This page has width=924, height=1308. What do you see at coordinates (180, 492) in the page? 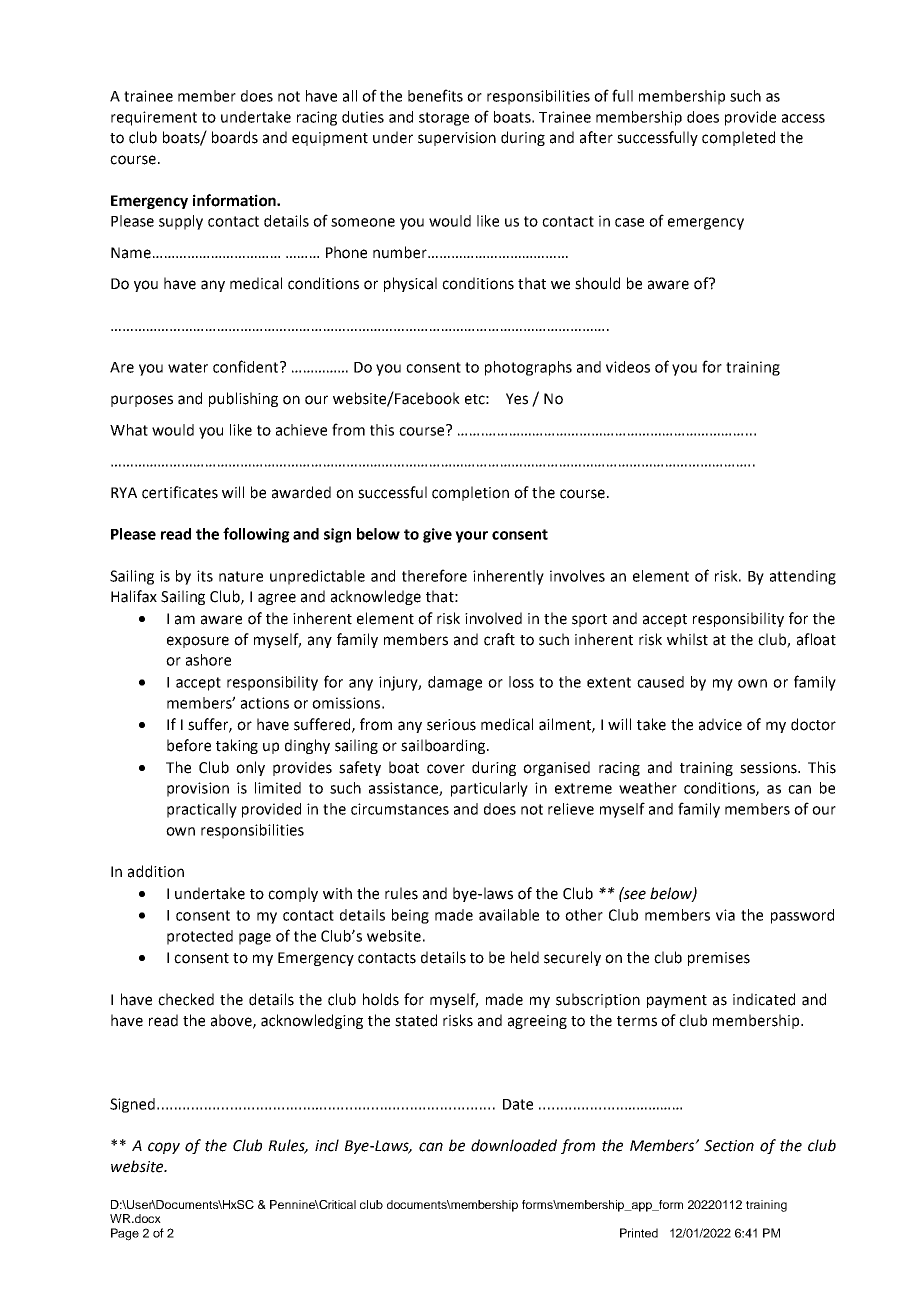
I see `certificates` at bounding box center [180, 492].
